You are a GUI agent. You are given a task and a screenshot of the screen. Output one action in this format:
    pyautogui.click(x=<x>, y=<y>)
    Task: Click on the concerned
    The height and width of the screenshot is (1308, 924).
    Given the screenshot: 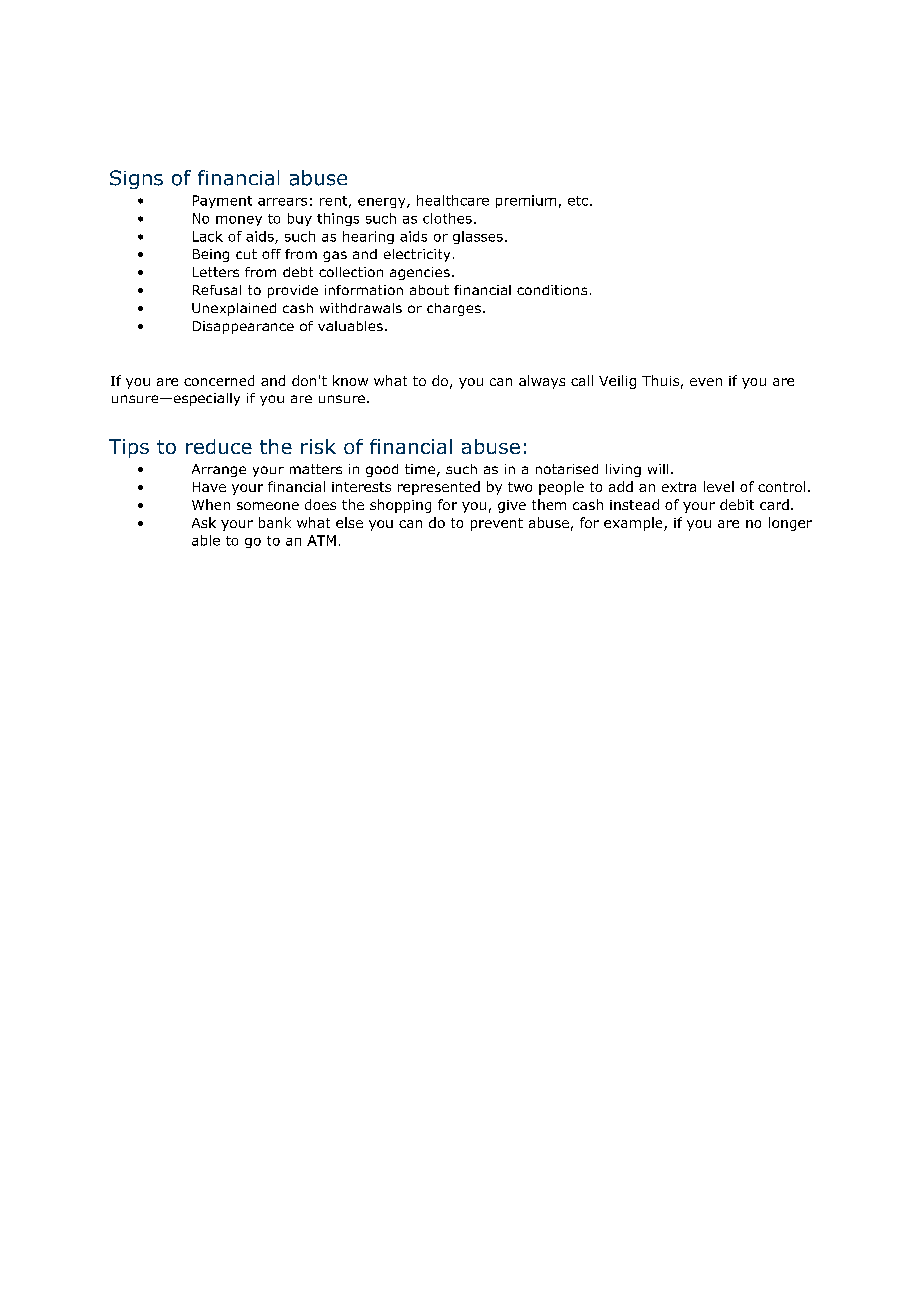 What is the action you would take?
    pyautogui.click(x=219, y=380)
